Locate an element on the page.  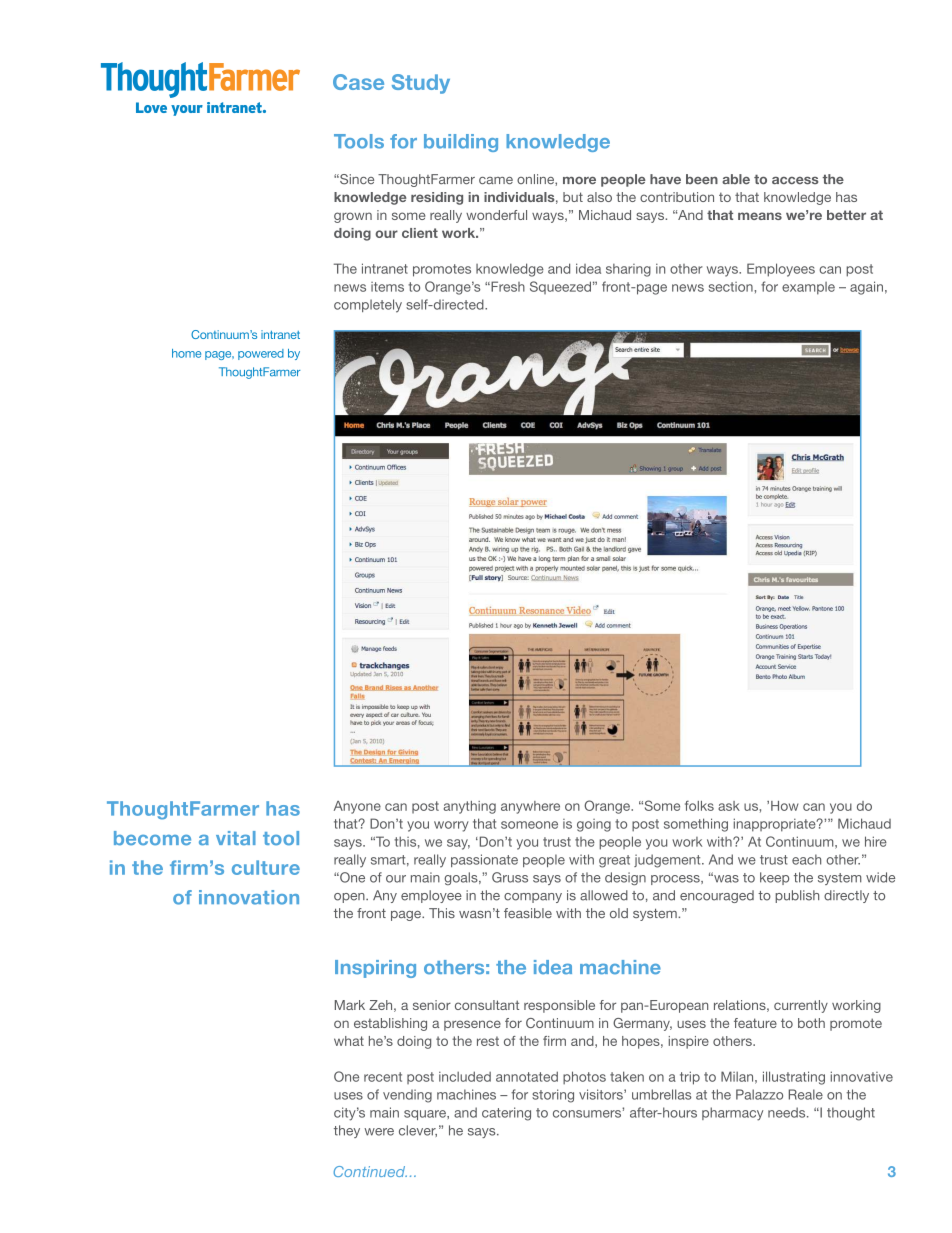
Case is located at coordinates (358, 82).
